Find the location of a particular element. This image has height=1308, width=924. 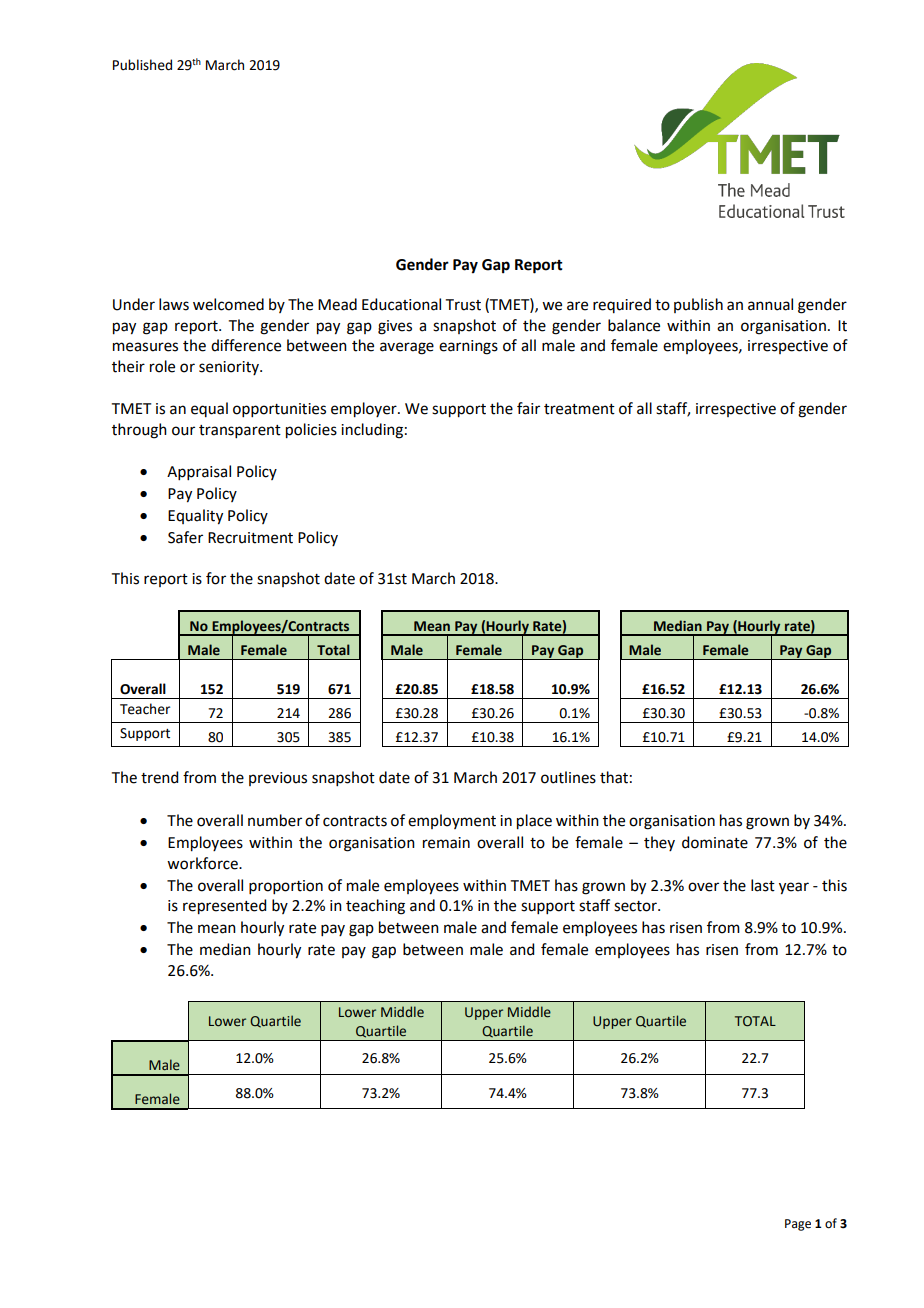

earnings is located at coordinates (468, 347).
